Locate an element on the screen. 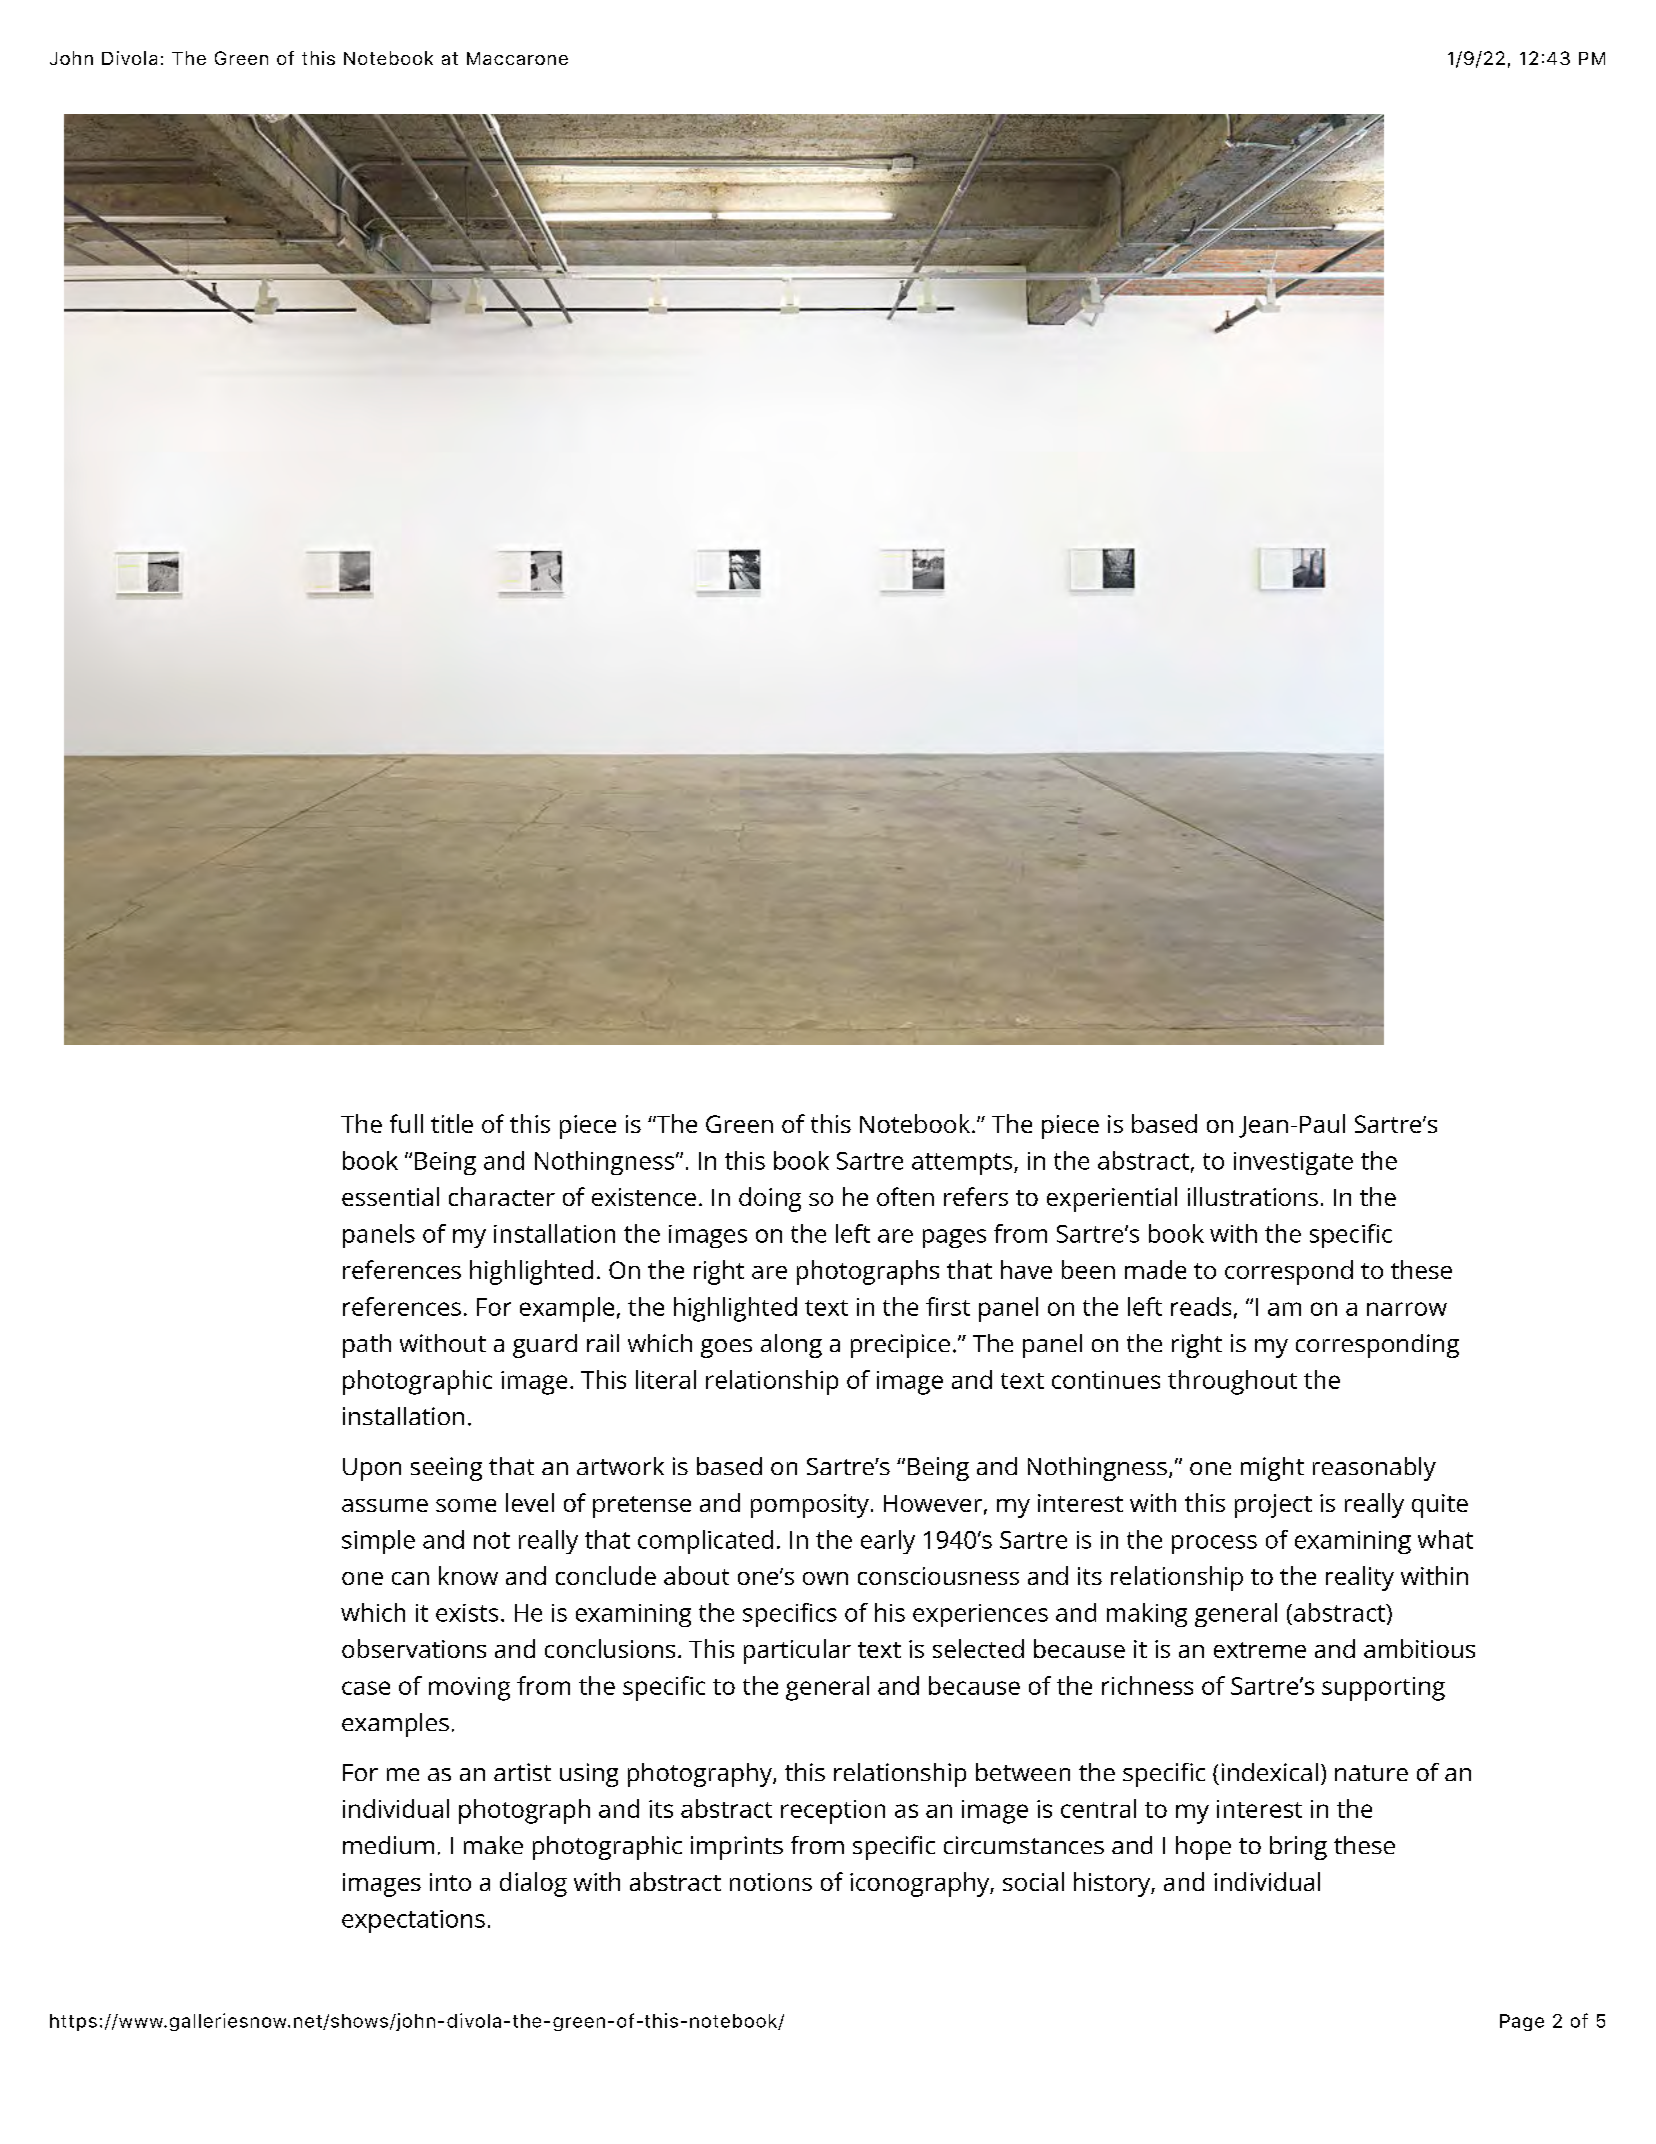  social is located at coordinates (1033, 1881).
